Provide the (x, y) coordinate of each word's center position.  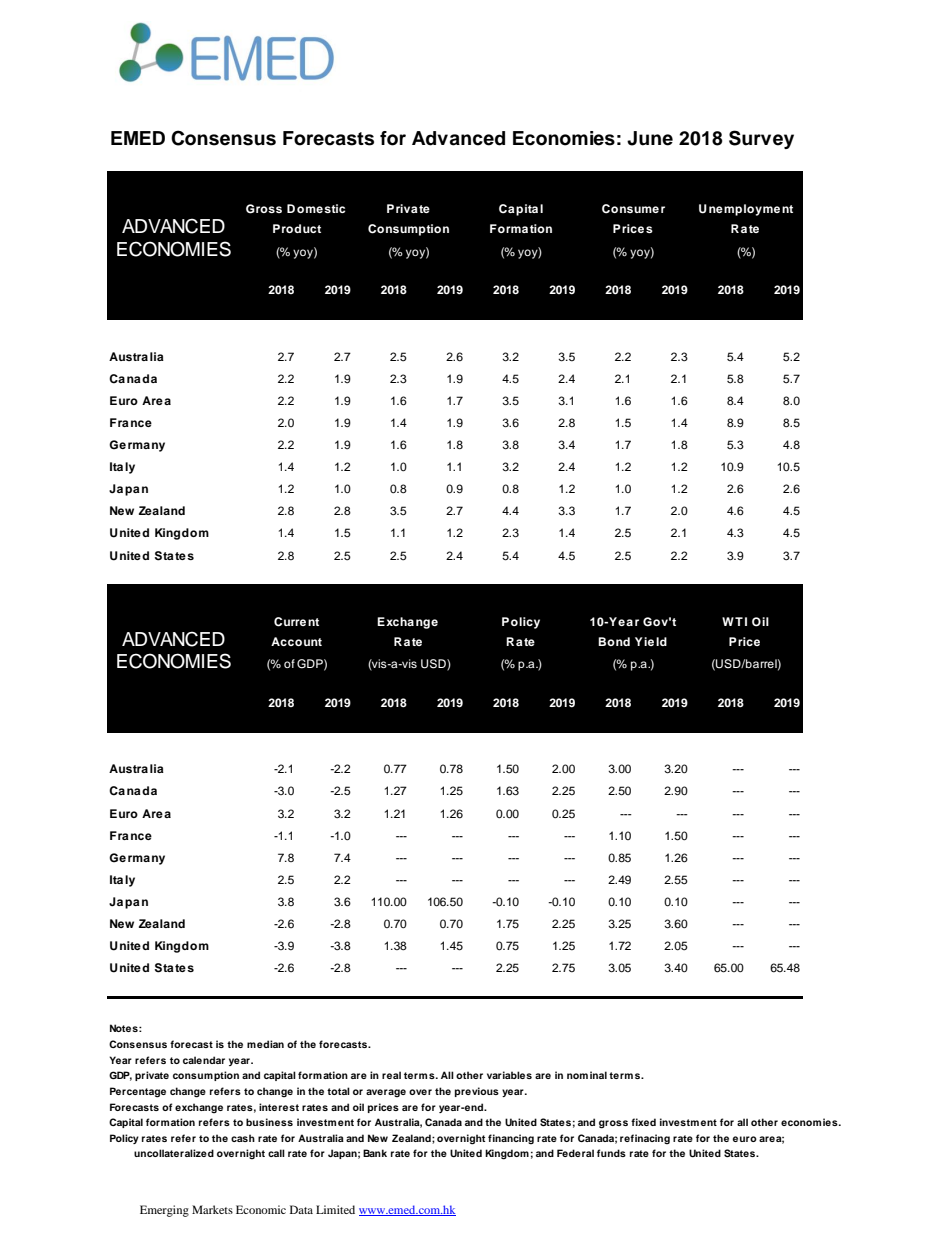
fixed (643, 1122)
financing (511, 1139)
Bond (614, 641)
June (650, 138)
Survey (761, 139)
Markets (212, 1209)
